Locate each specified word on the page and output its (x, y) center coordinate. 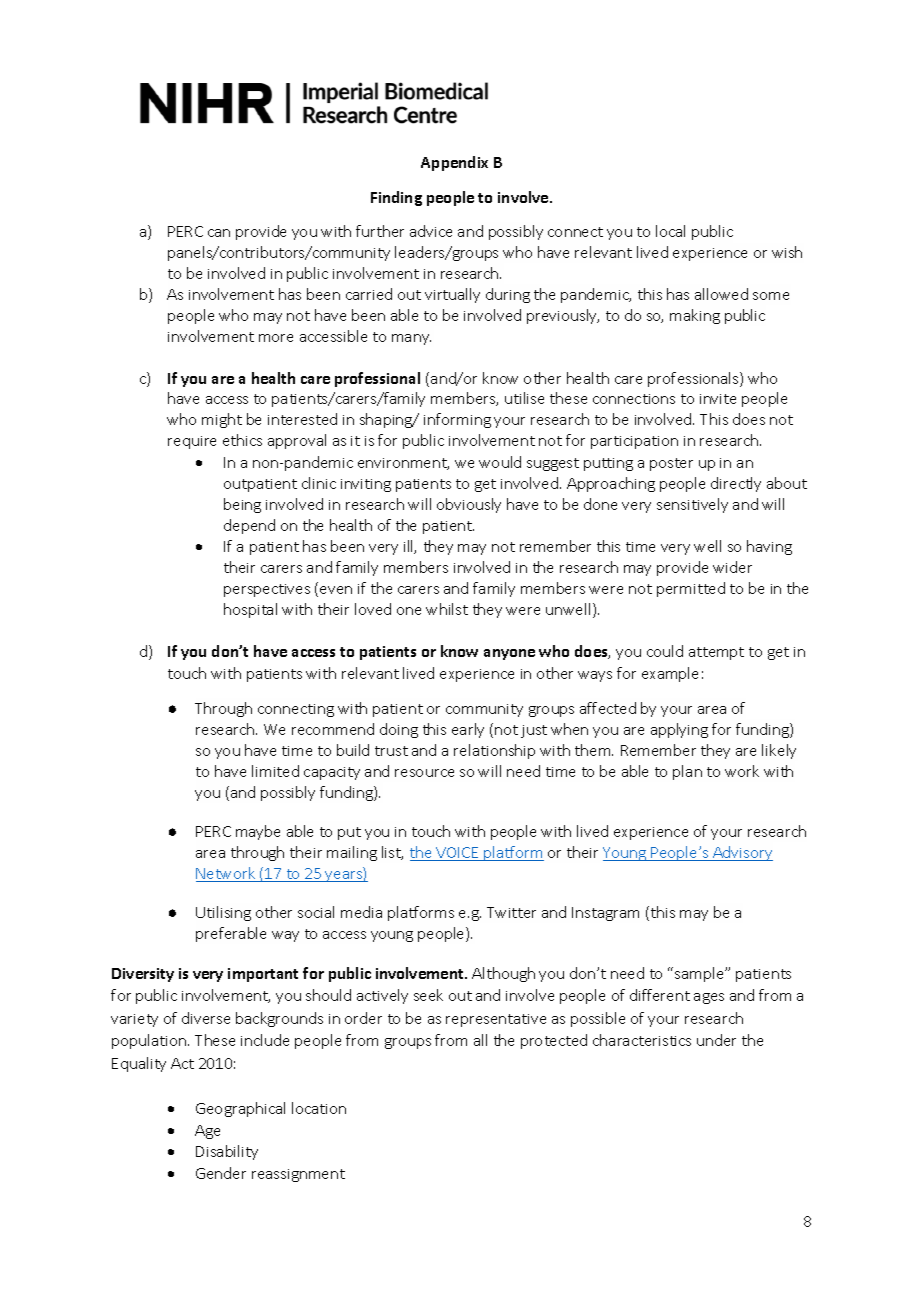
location (319, 1108)
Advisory (742, 853)
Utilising (223, 913)
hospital (250, 610)
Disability (227, 1152)
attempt (716, 653)
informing (457, 420)
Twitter (511, 912)
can (219, 233)
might (222, 420)
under (716, 1040)
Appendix (454, 163)
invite (718, 399)
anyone (509, 654)
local (670, 231)
